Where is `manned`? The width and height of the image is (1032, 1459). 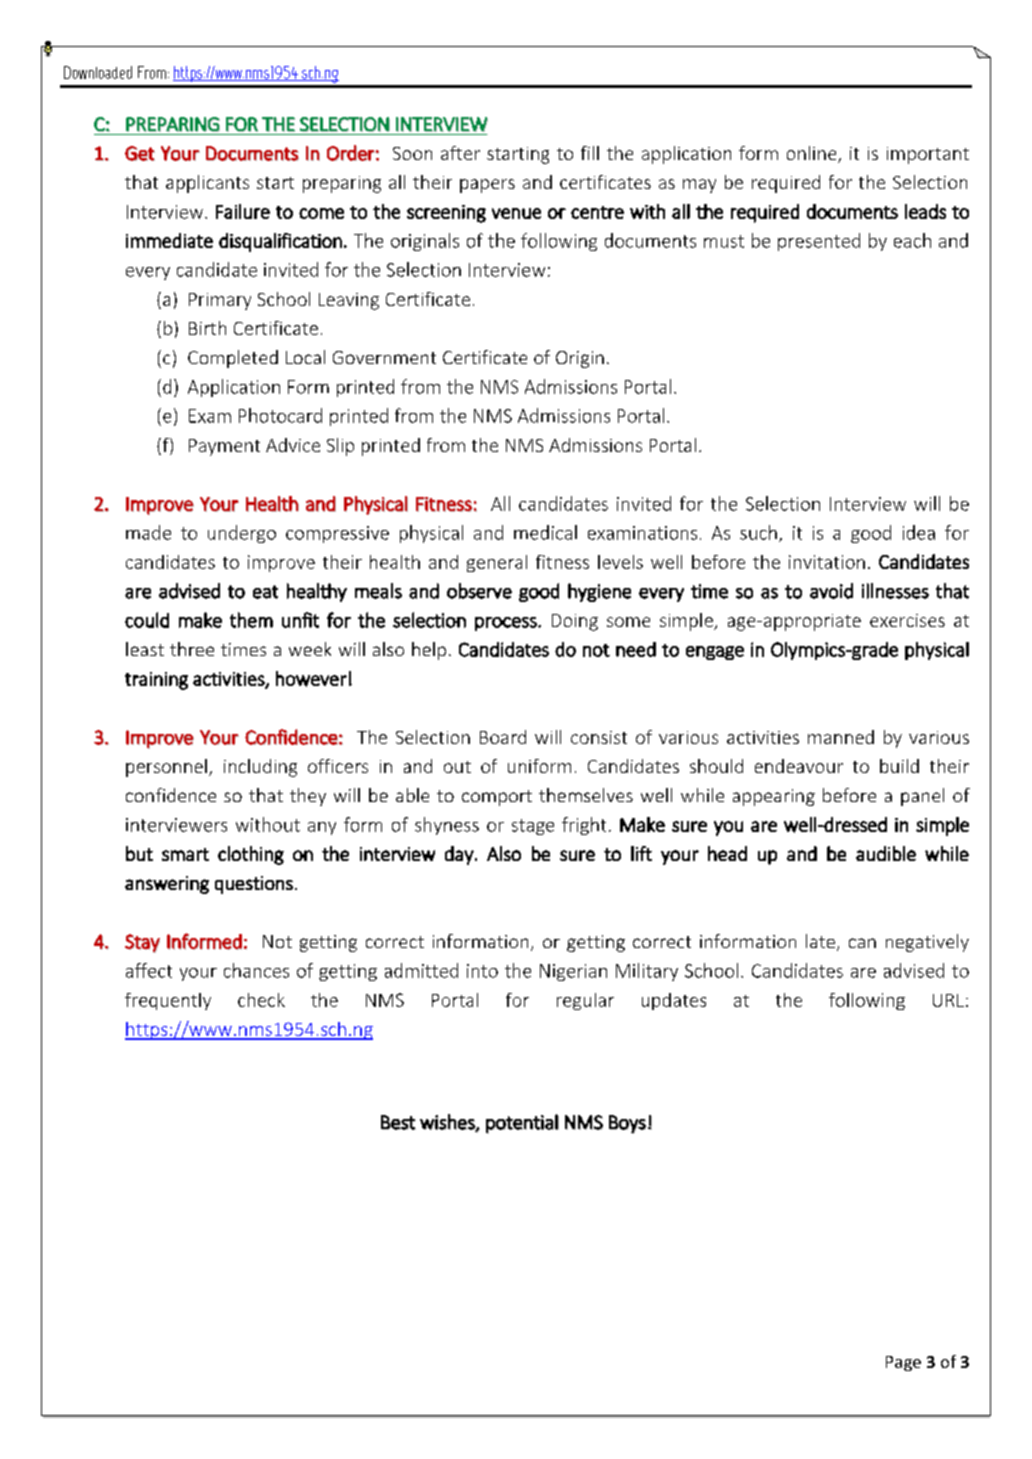
manned is located at coordinates (841, 737).
